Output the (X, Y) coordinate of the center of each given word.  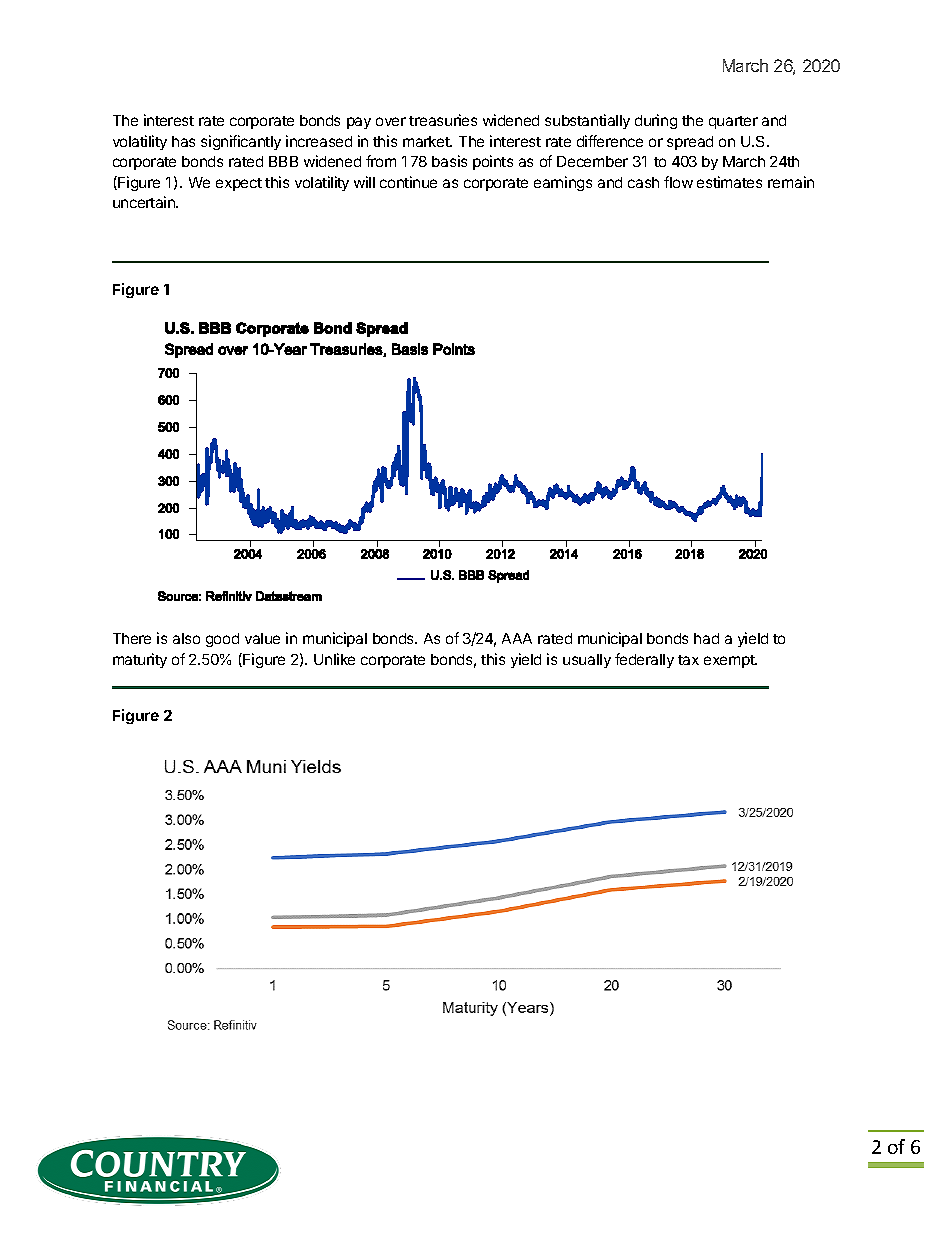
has (183, 141)
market (427, 141)
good (222, 640)
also (186, 638)
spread (690, 143)
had (706, 638)
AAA (517, 638)
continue (408, 182)
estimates (729, 182)
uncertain (145, 202)
